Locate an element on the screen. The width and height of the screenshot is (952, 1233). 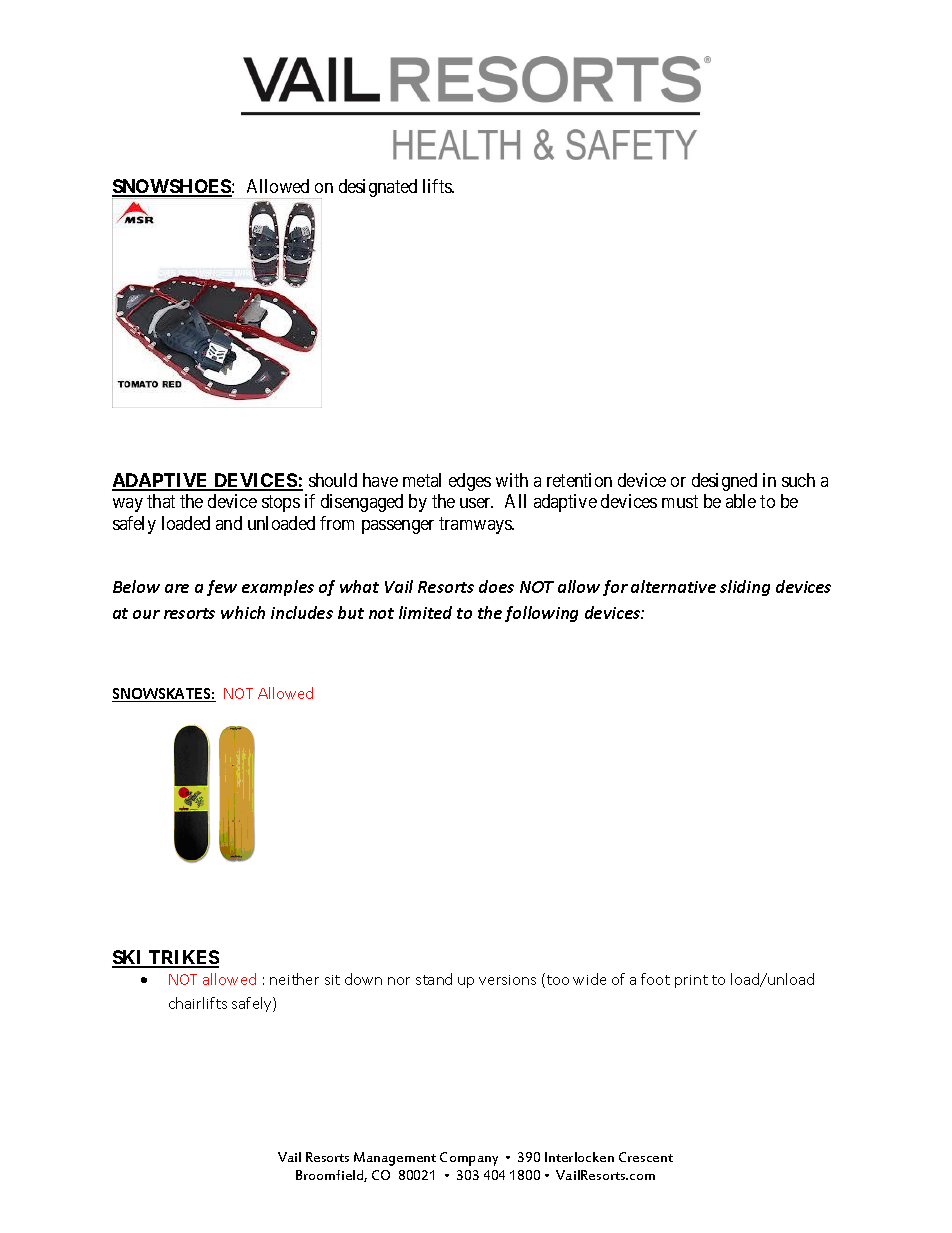
stand is located at coordinates (434, 979).
